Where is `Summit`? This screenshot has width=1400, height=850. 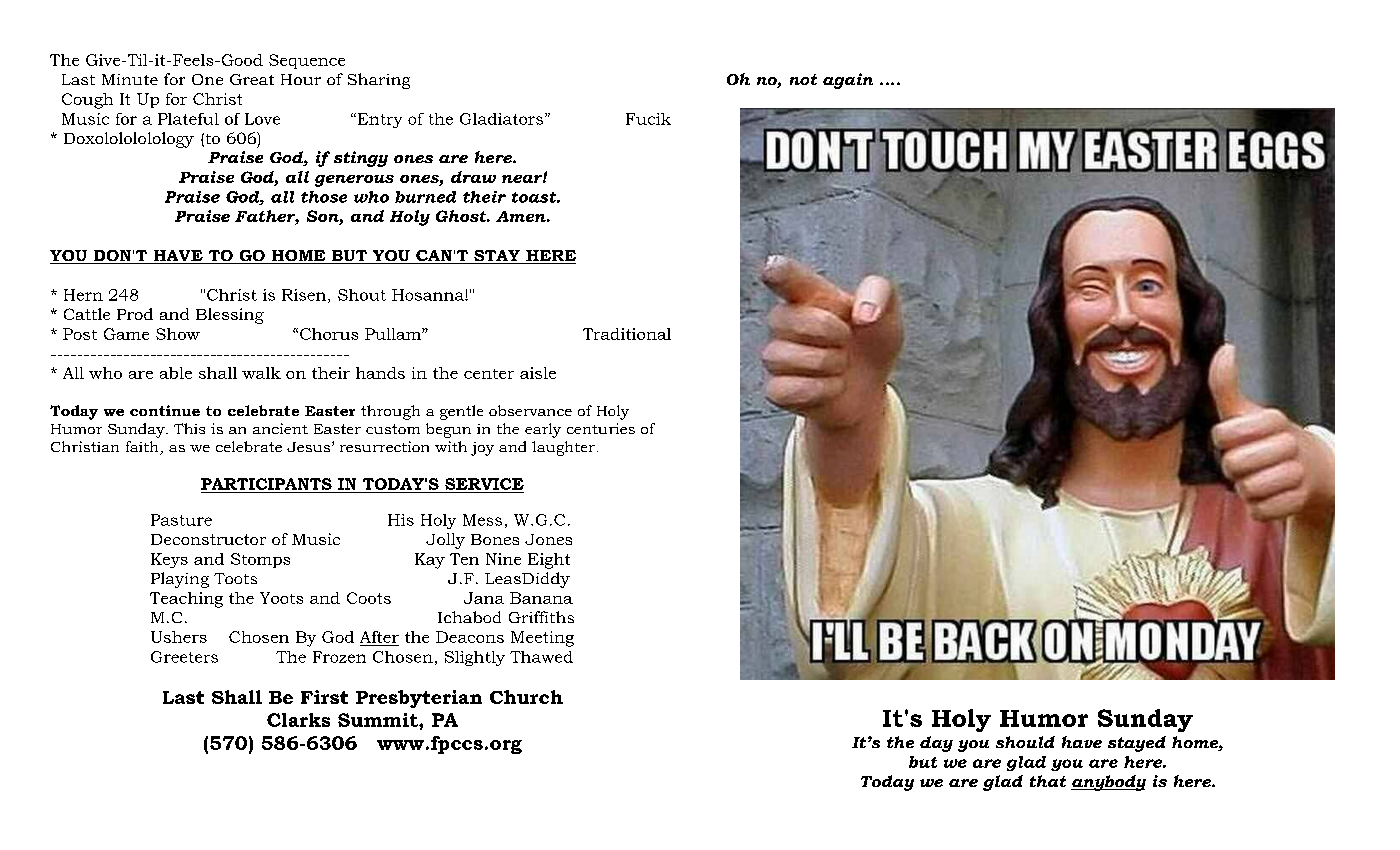
Summit is located at coordinates (379, 720).
